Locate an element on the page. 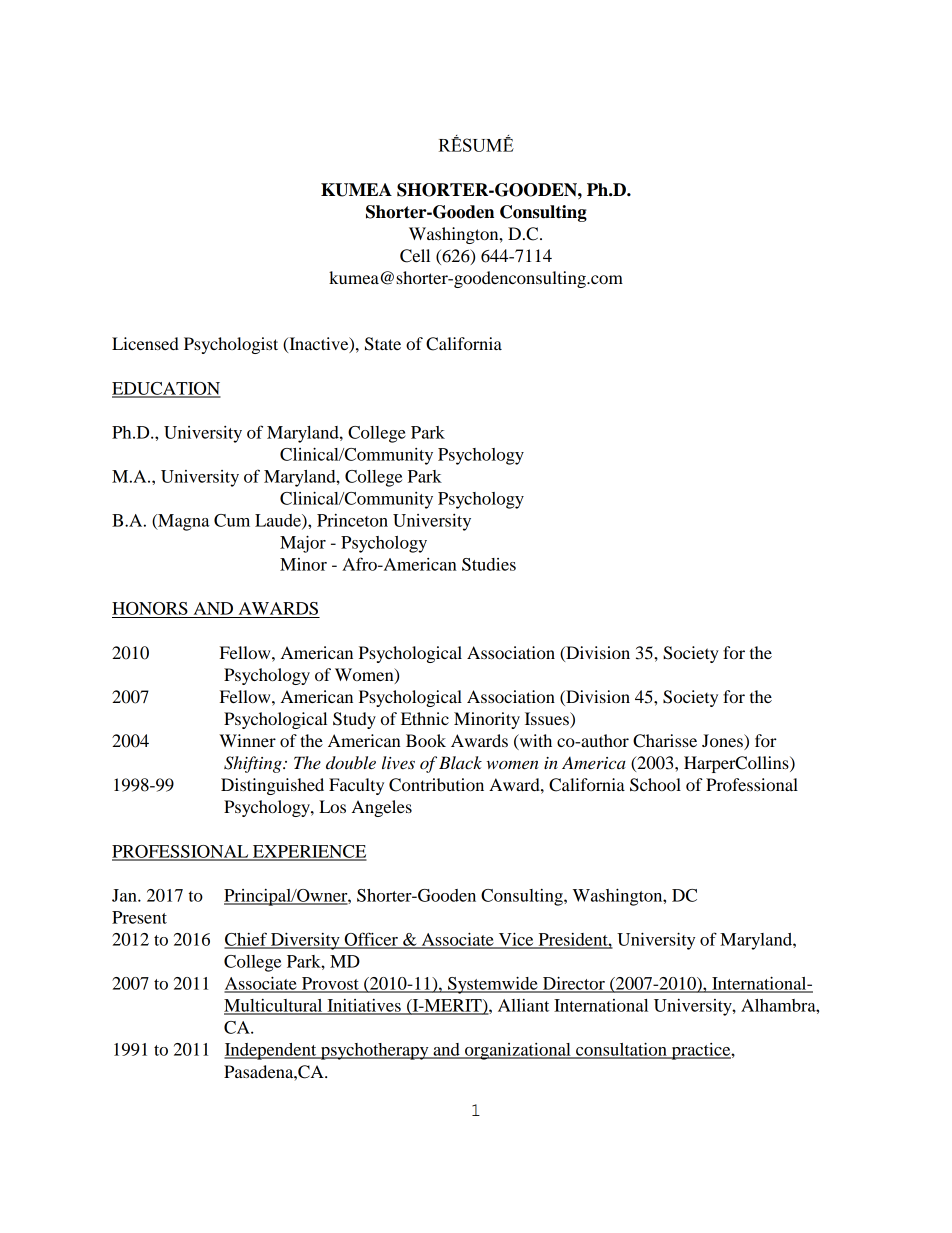 Image resolution: width=952 pixels, height=1233 pixels. psychotherapy is located at coordinates (374, 1051).
